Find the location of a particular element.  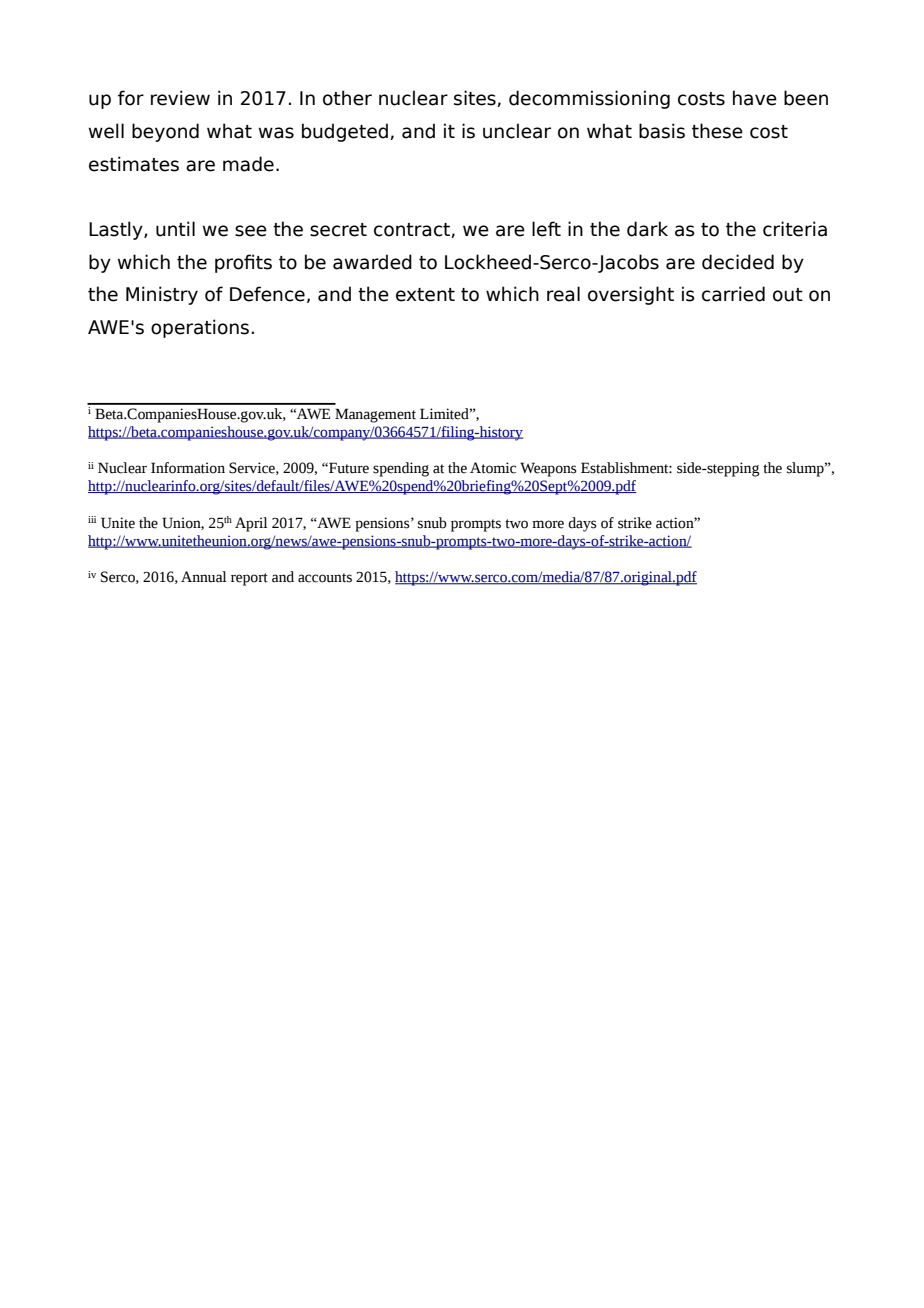

extent is located at coordinates (425, 295).
